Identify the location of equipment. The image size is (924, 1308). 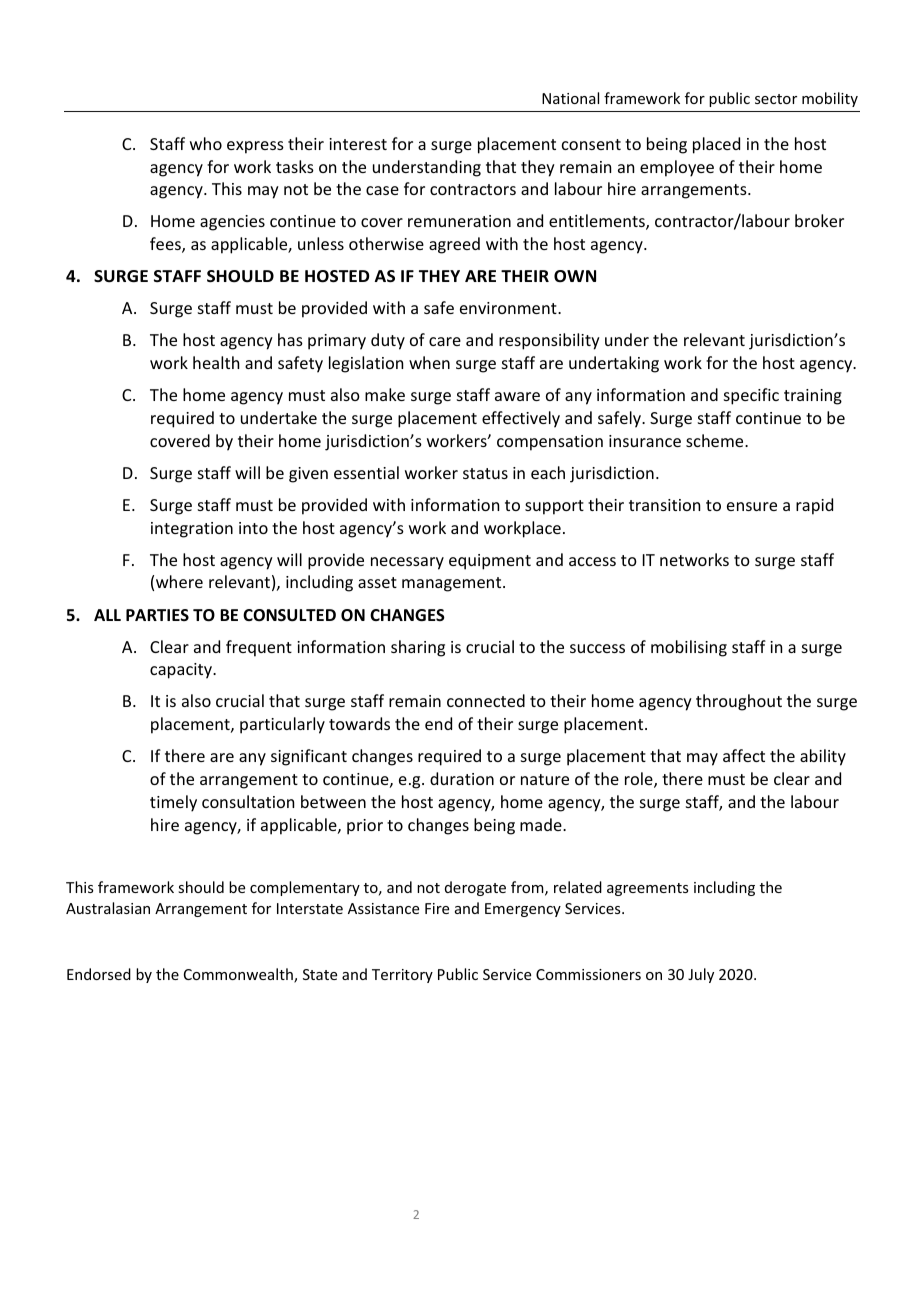
(490, 562).
